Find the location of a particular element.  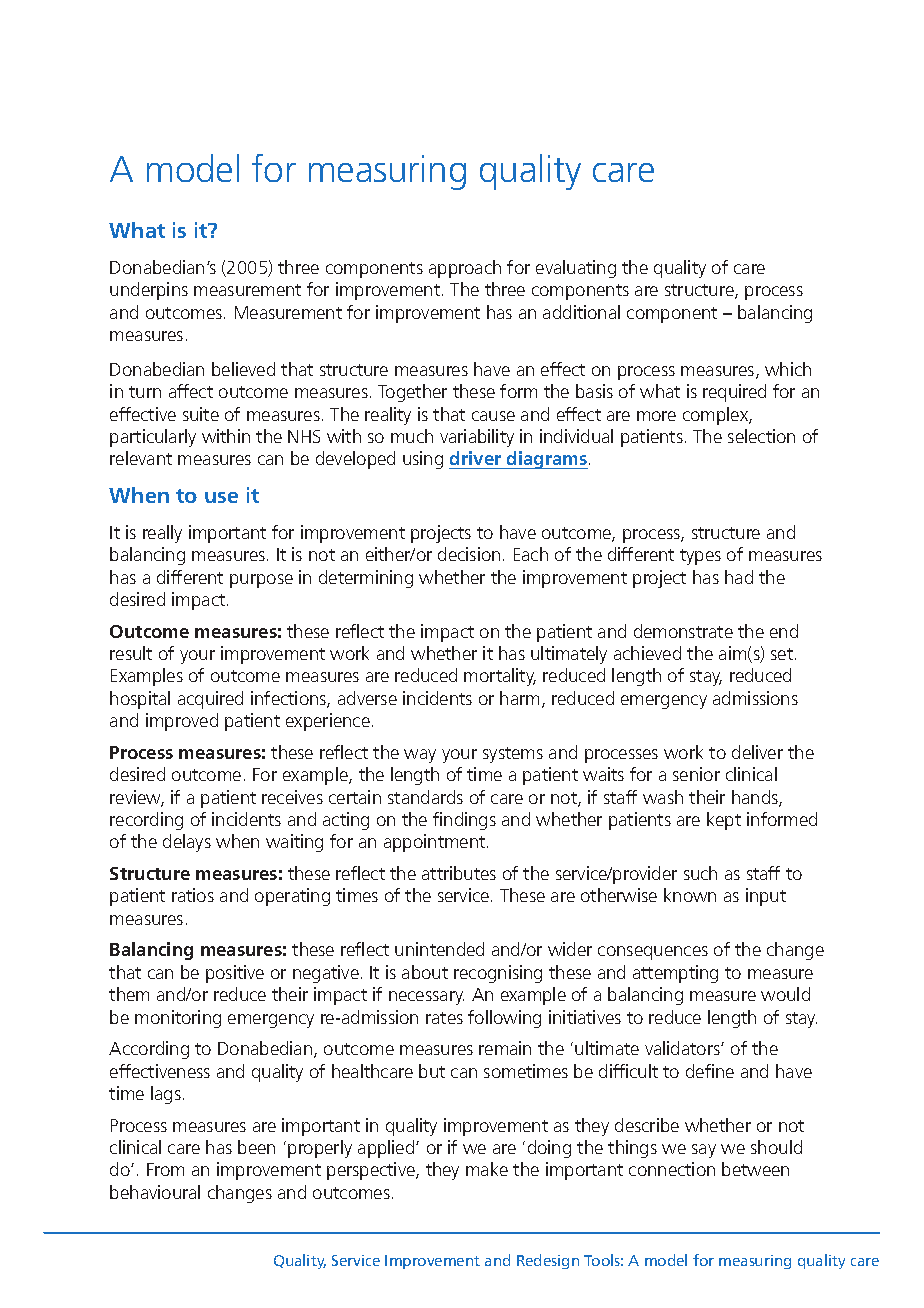

underpins is located at coordinates (149, 291).
